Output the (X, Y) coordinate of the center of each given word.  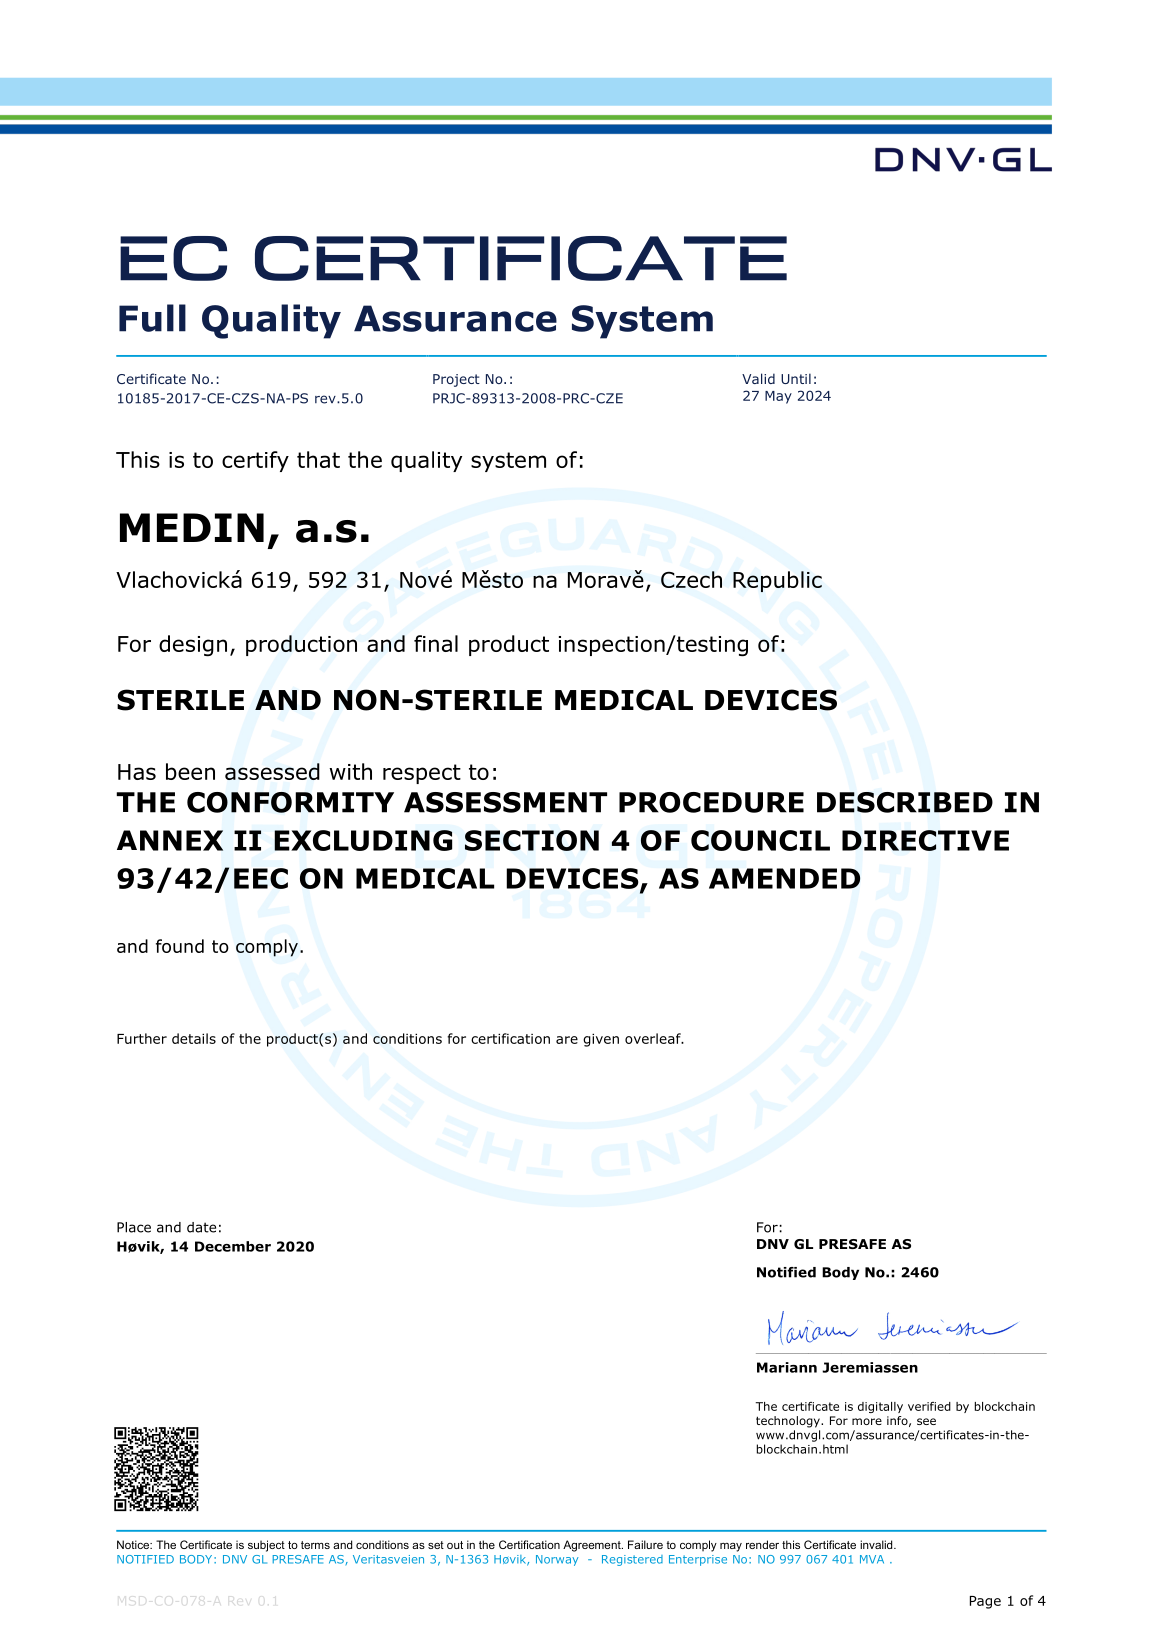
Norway (557, 1560)
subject (266, 1546)
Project (456, 380)
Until (796, 378)
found (180, 946)
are (567, 1040)
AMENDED (784, 878)
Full (152, 318)
